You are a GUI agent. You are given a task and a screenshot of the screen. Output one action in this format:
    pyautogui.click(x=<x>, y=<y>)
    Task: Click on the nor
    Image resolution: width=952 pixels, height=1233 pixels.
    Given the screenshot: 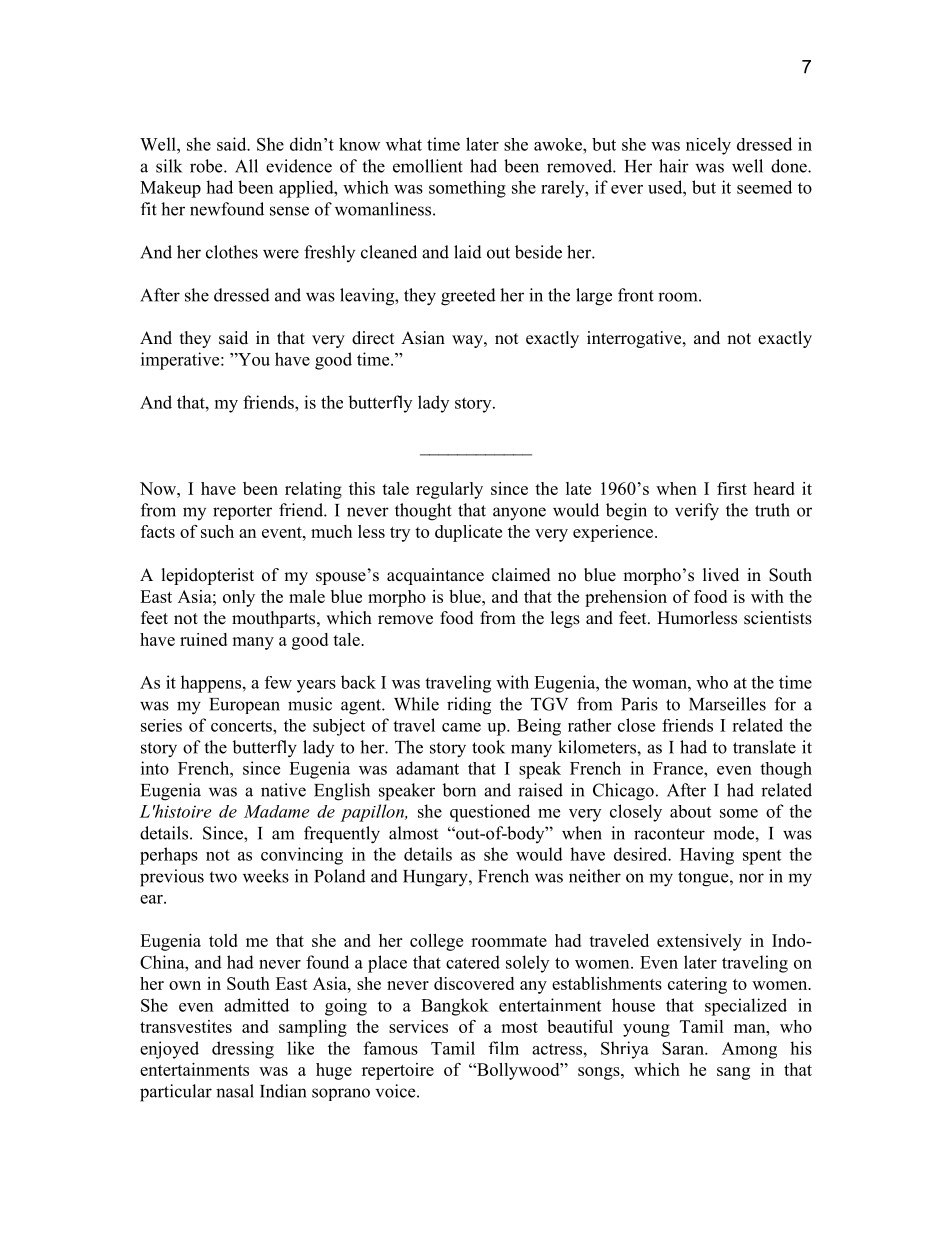 What is the action you would take?
    pyautogui.click(x=751, y=878)
